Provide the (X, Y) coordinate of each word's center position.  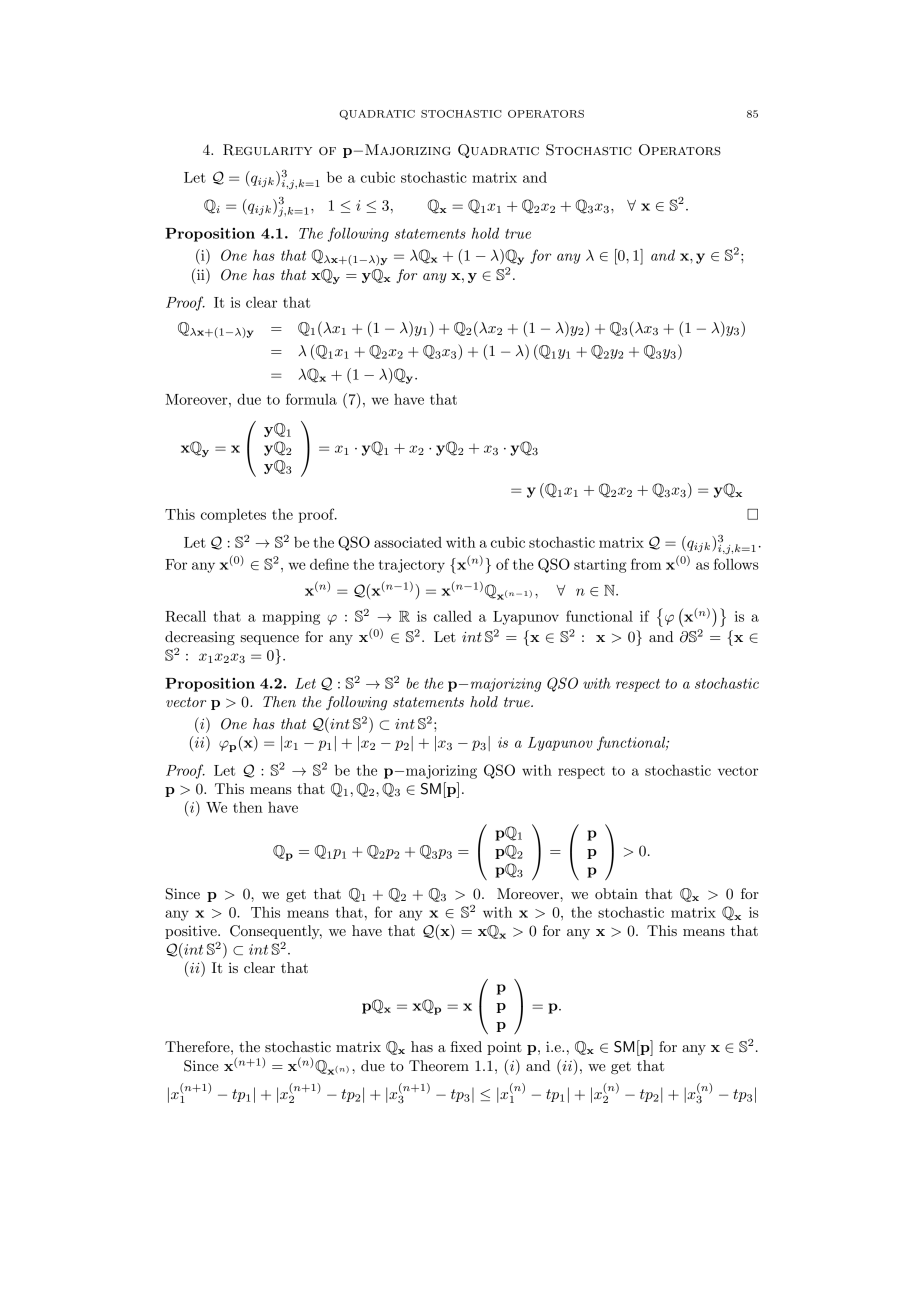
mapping (291, 618)
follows (736, 564)
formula (311, 399)
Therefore (198, 1046)
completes (233, 515)
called (453, 616)
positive (192, 932)
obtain (616, 893)
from (646, 564)
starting (600, 566)
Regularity (267, 150)
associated (408, 542)
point (504, 1048)
